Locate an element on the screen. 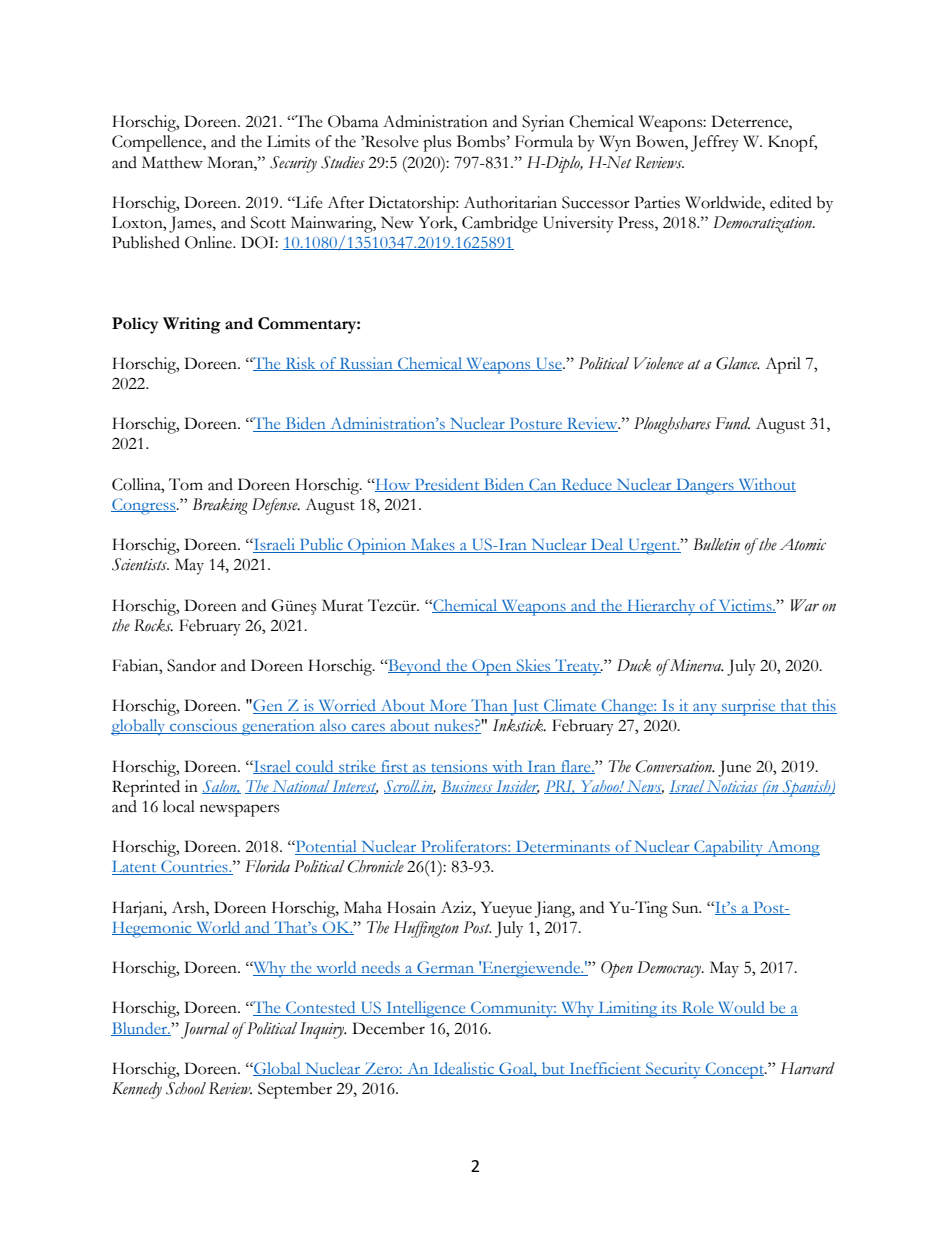 The image size is (952, 1233). Journal is located at coordinates (205, 1030).
